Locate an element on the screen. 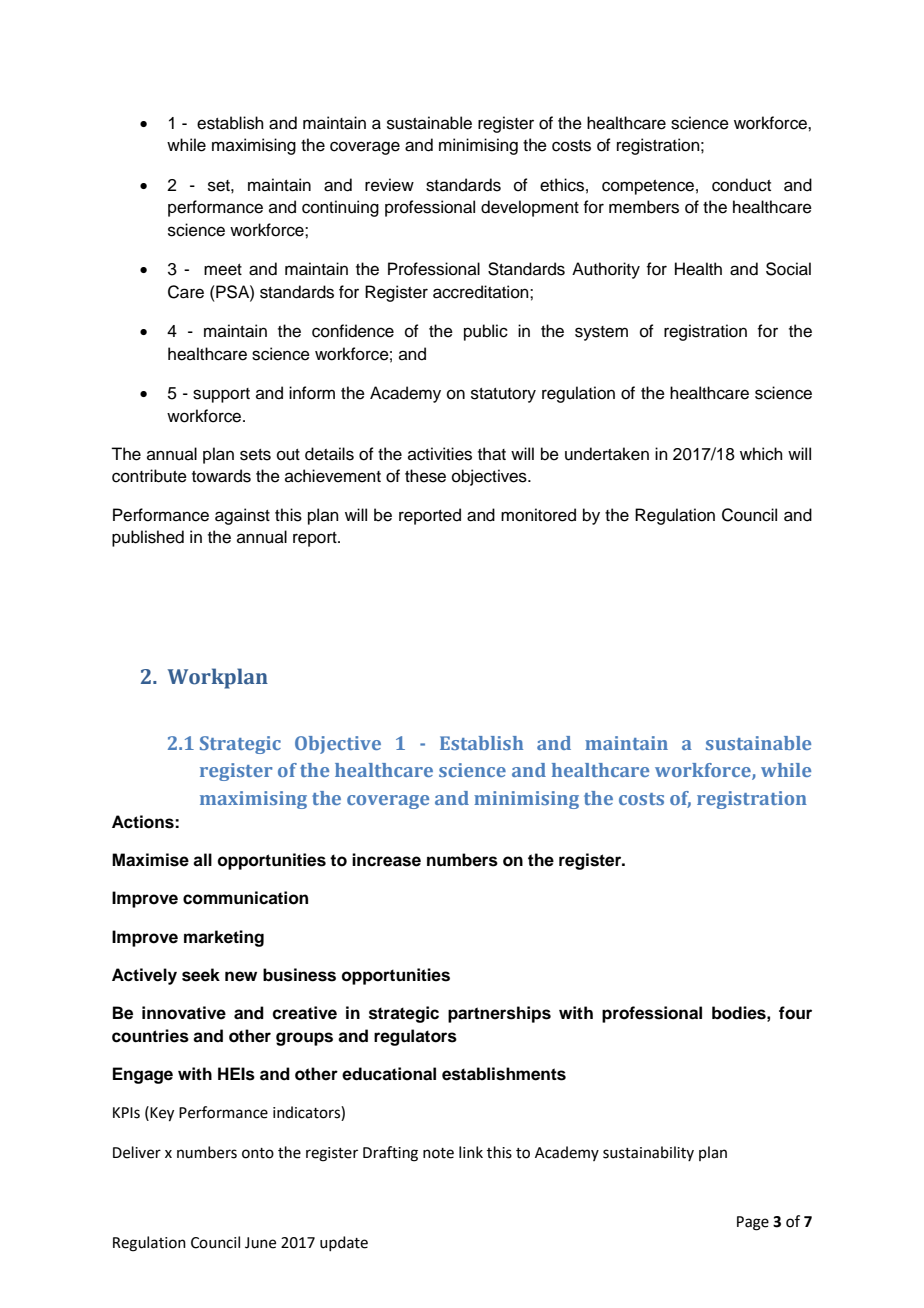  link is located at coordinates (471, 1152).
